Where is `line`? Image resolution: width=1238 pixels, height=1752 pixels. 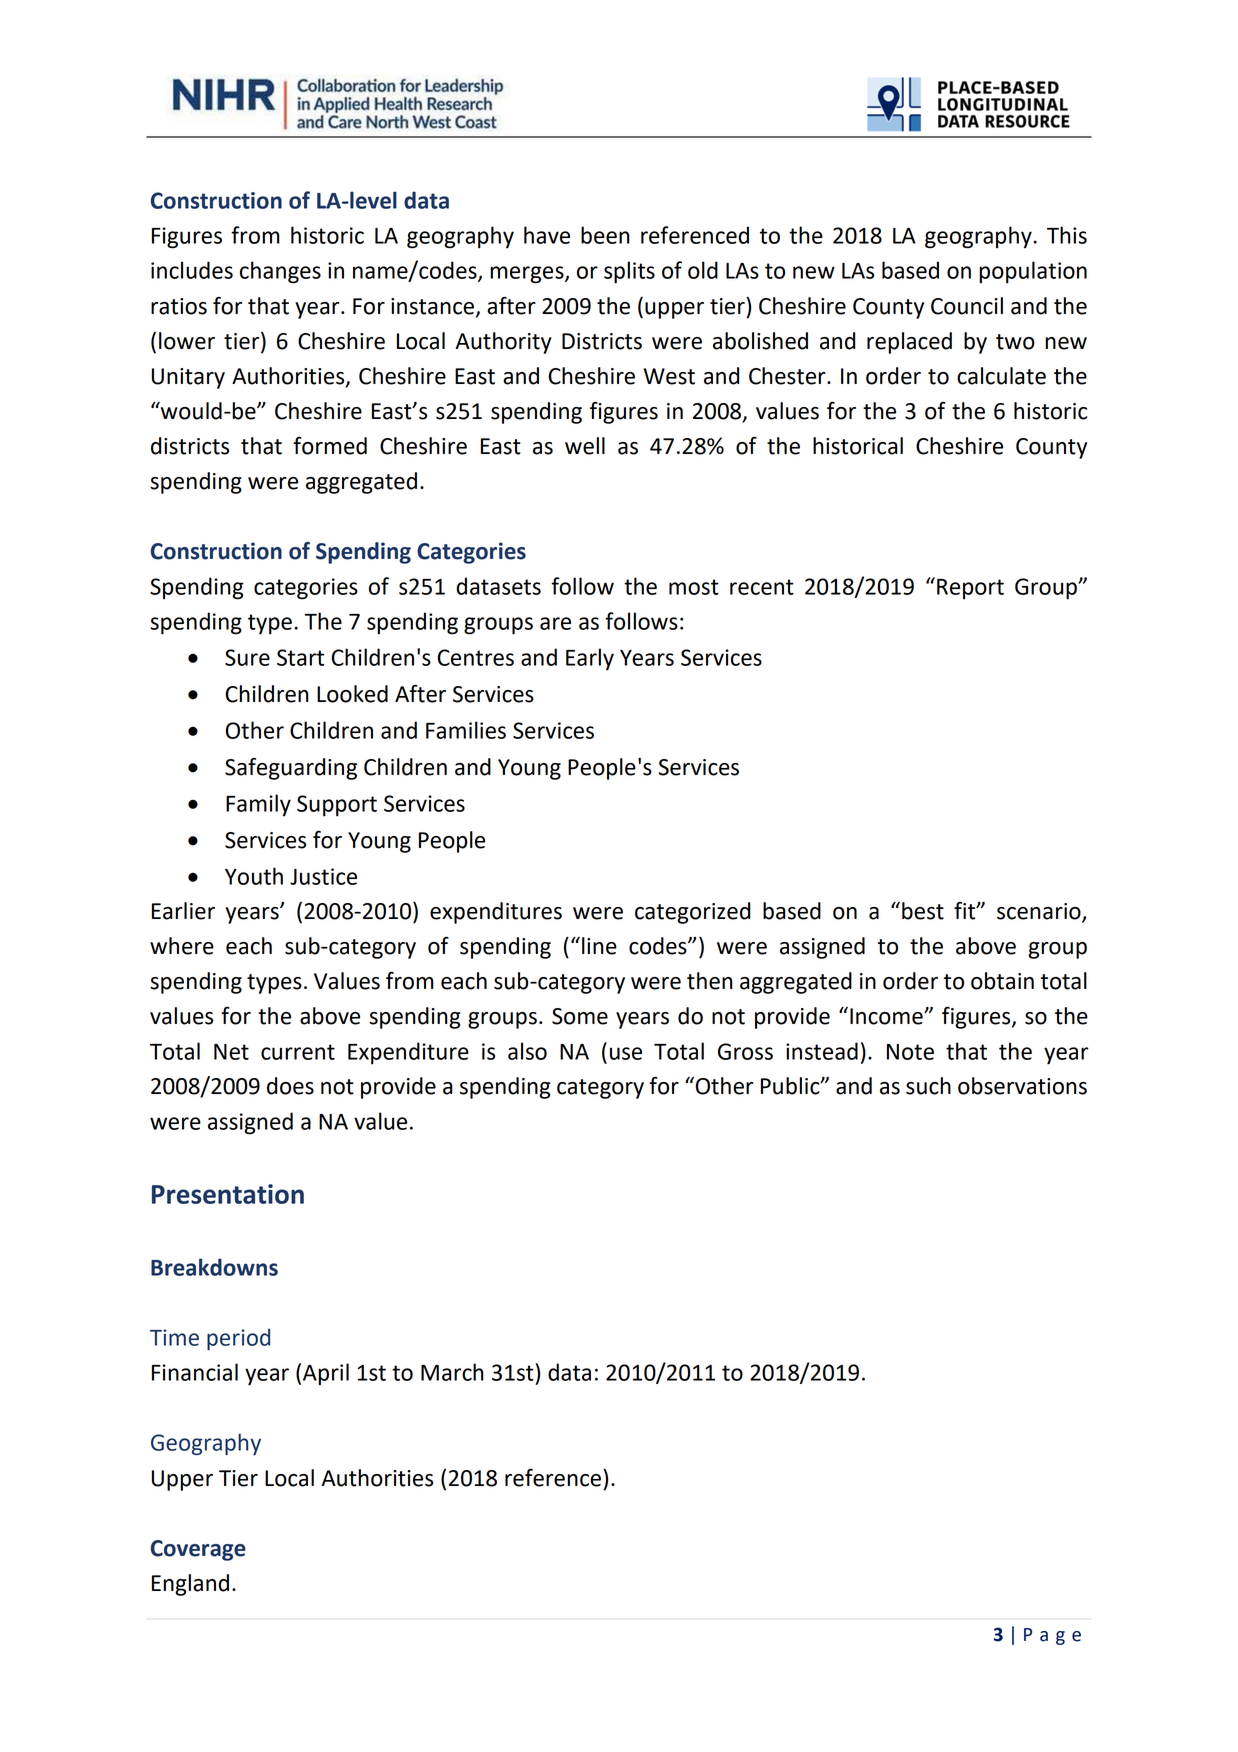 line is located at coordinates (599, 946).
